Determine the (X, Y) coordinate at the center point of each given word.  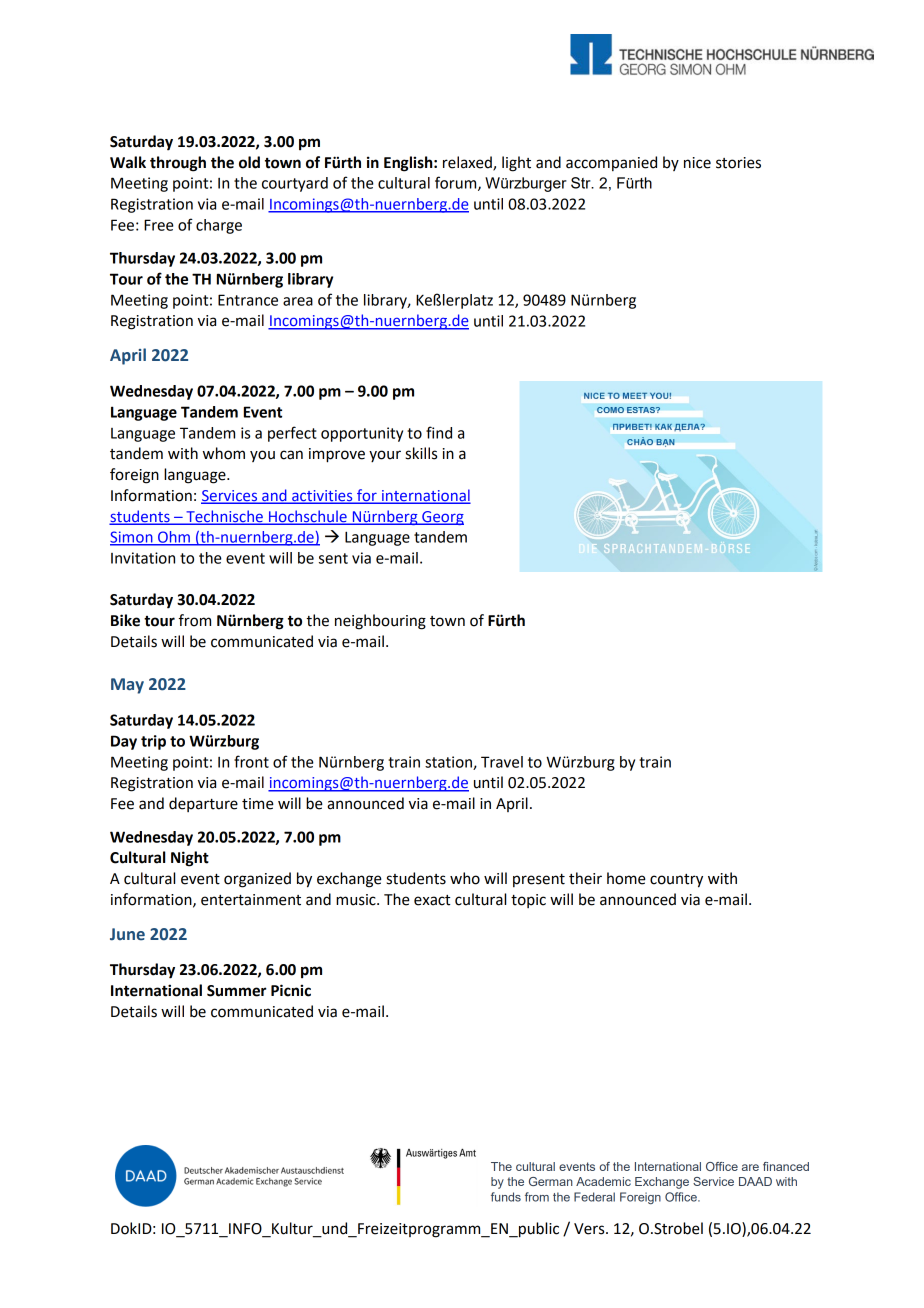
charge (219, 226)
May (127, 686)
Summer (236, 991)
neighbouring (380, 622)
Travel (502, 762)
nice (697, 163)
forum (457, 183)
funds (506, 1197)
